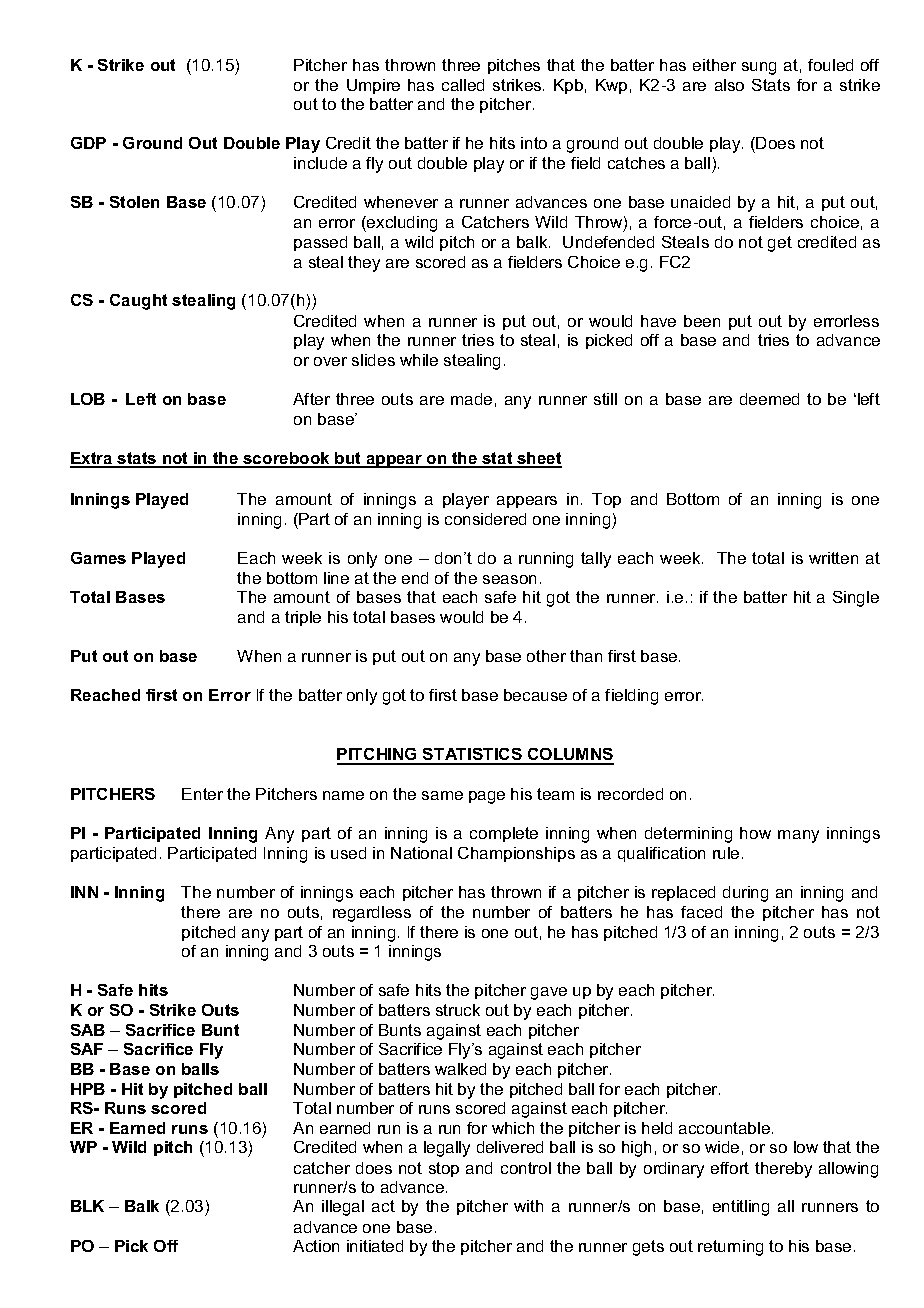  Describe the element at coordinates (546, 656) in the page. I see `other` at that location.
